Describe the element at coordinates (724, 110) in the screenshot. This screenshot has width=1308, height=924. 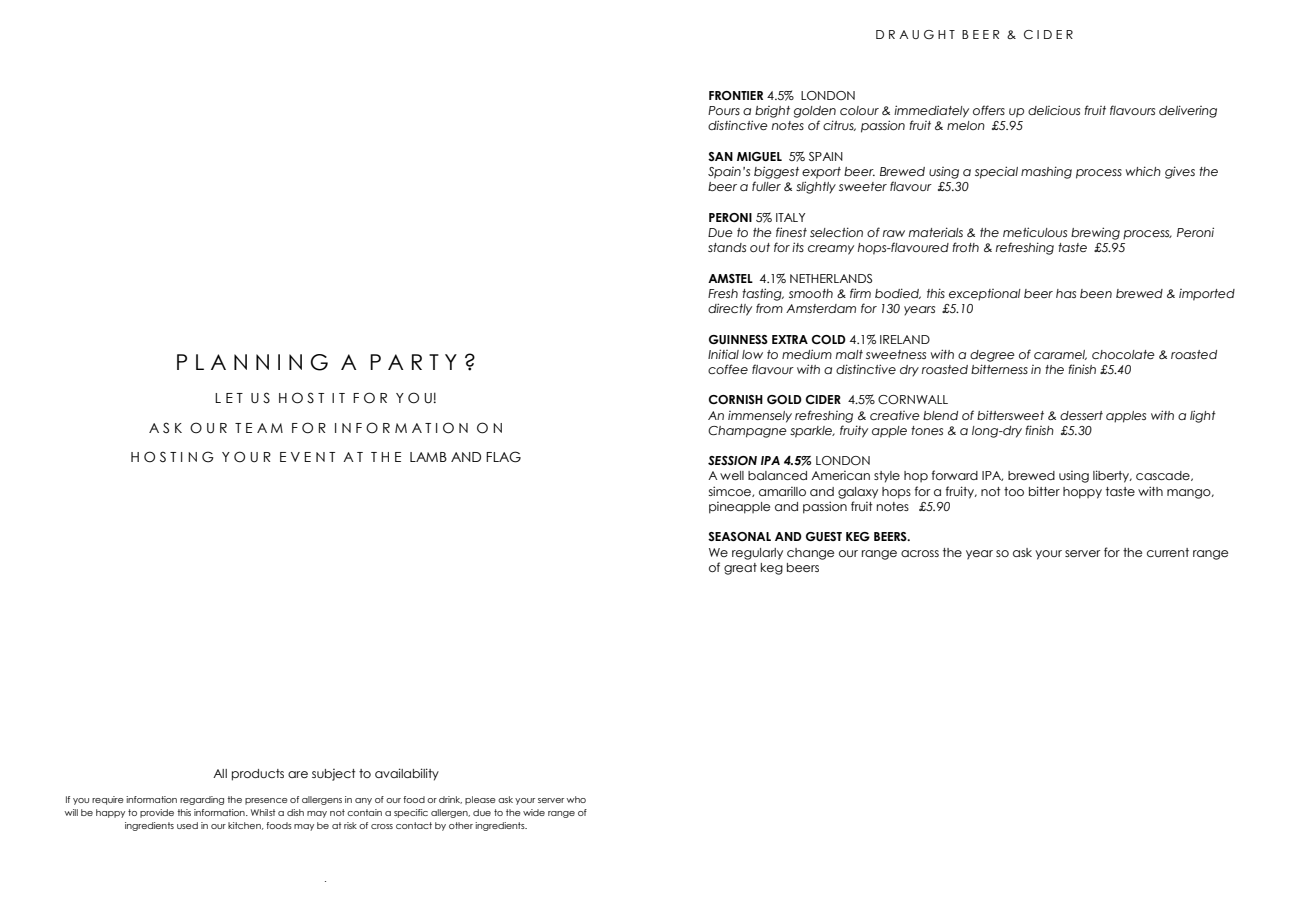
I see `Pours` at that location.
